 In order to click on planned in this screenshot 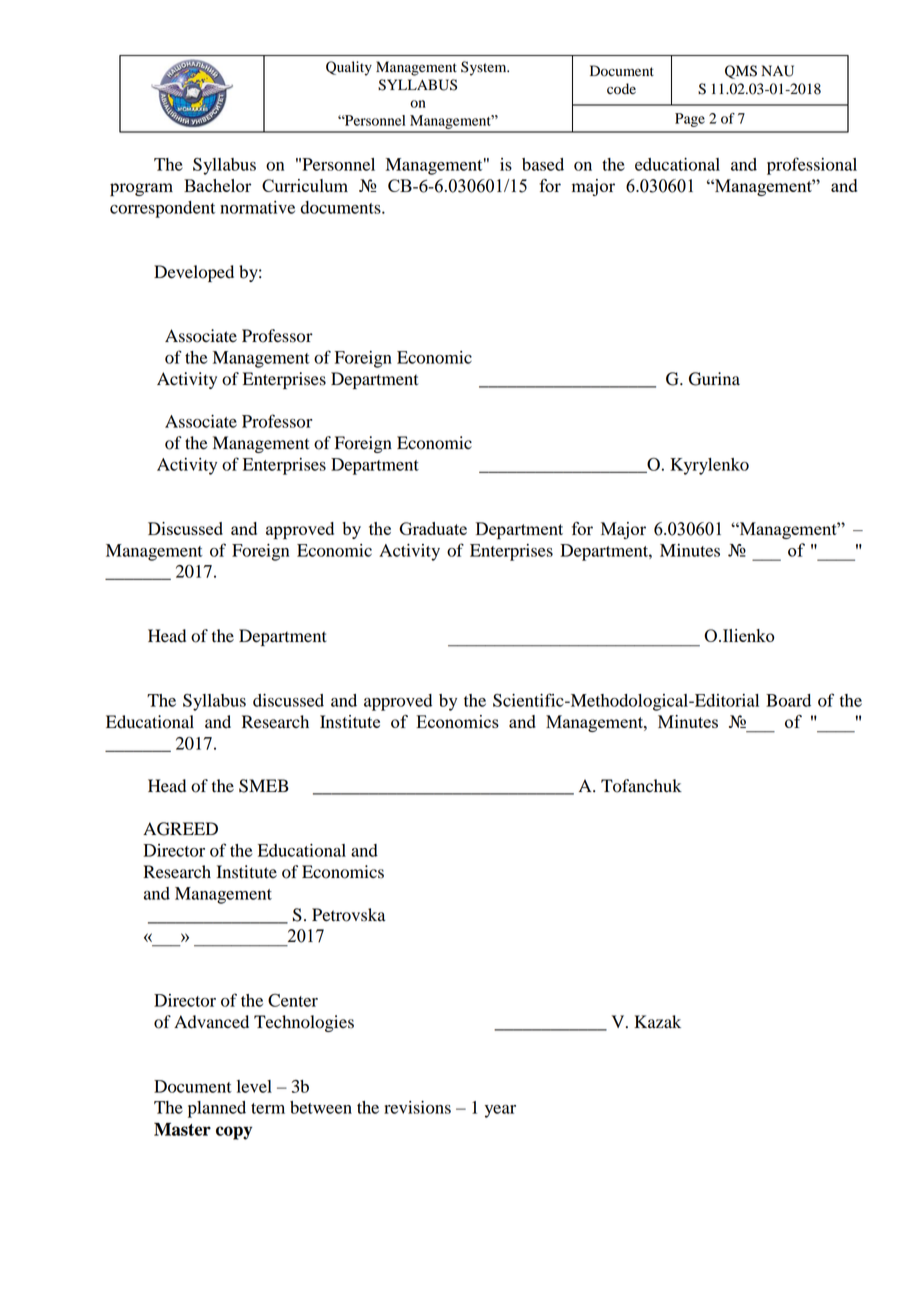, I will do `click(217, 1109)`.
